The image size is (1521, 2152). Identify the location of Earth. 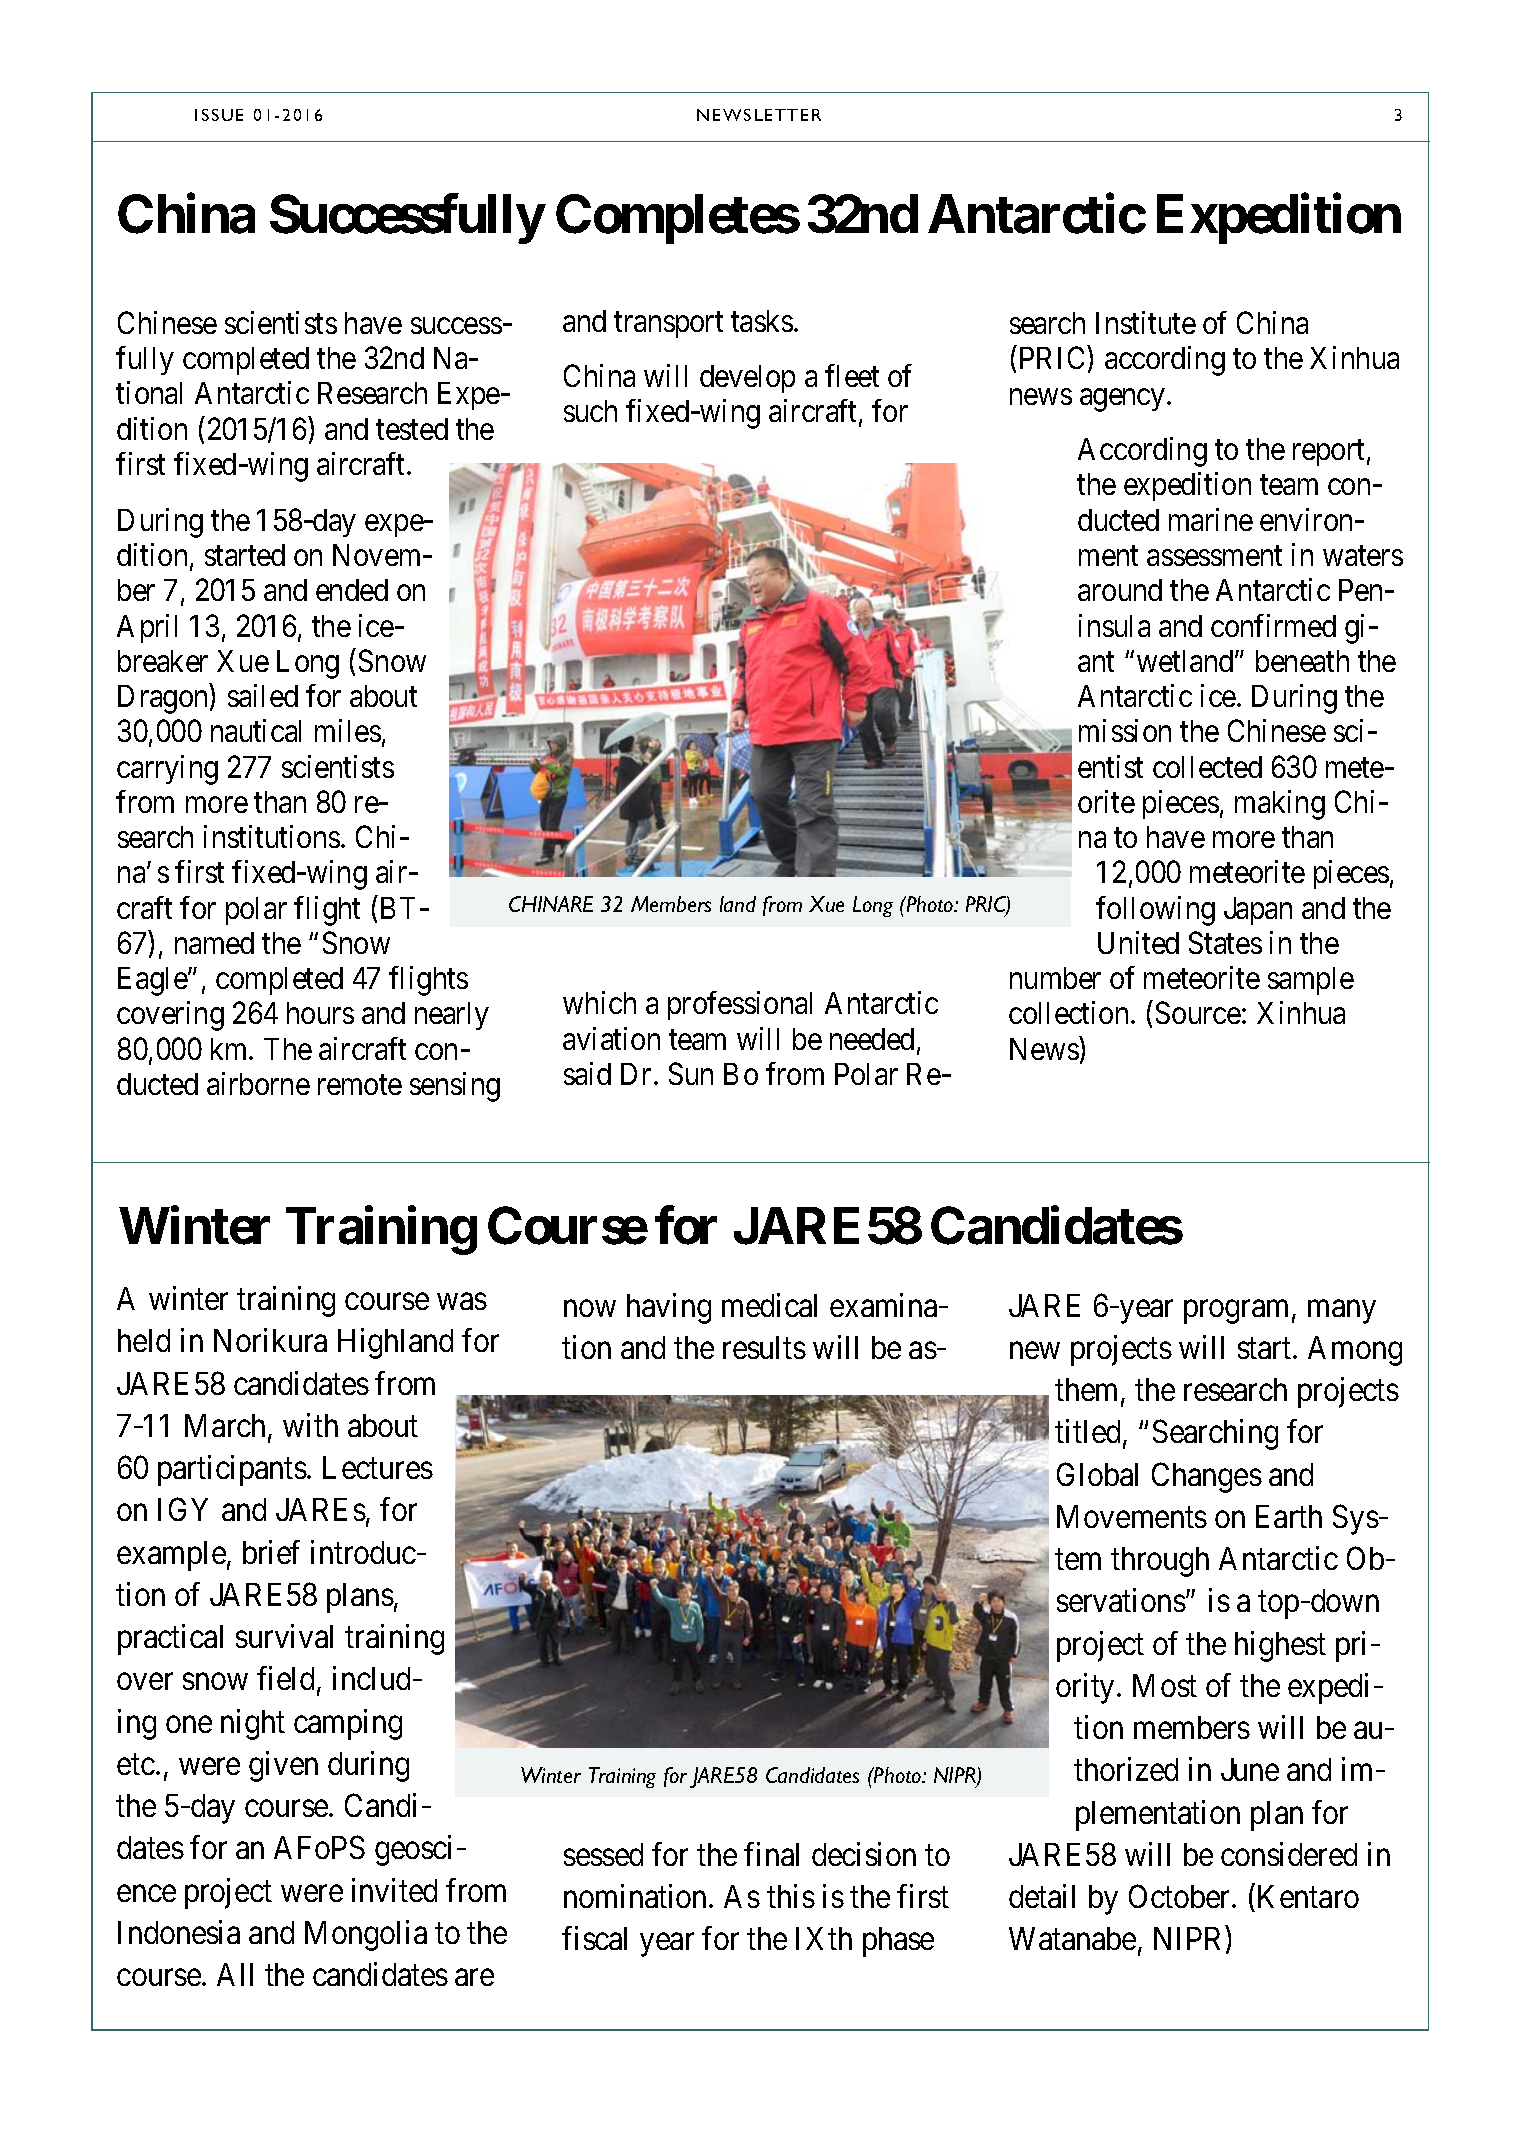
(1289, 1516).
